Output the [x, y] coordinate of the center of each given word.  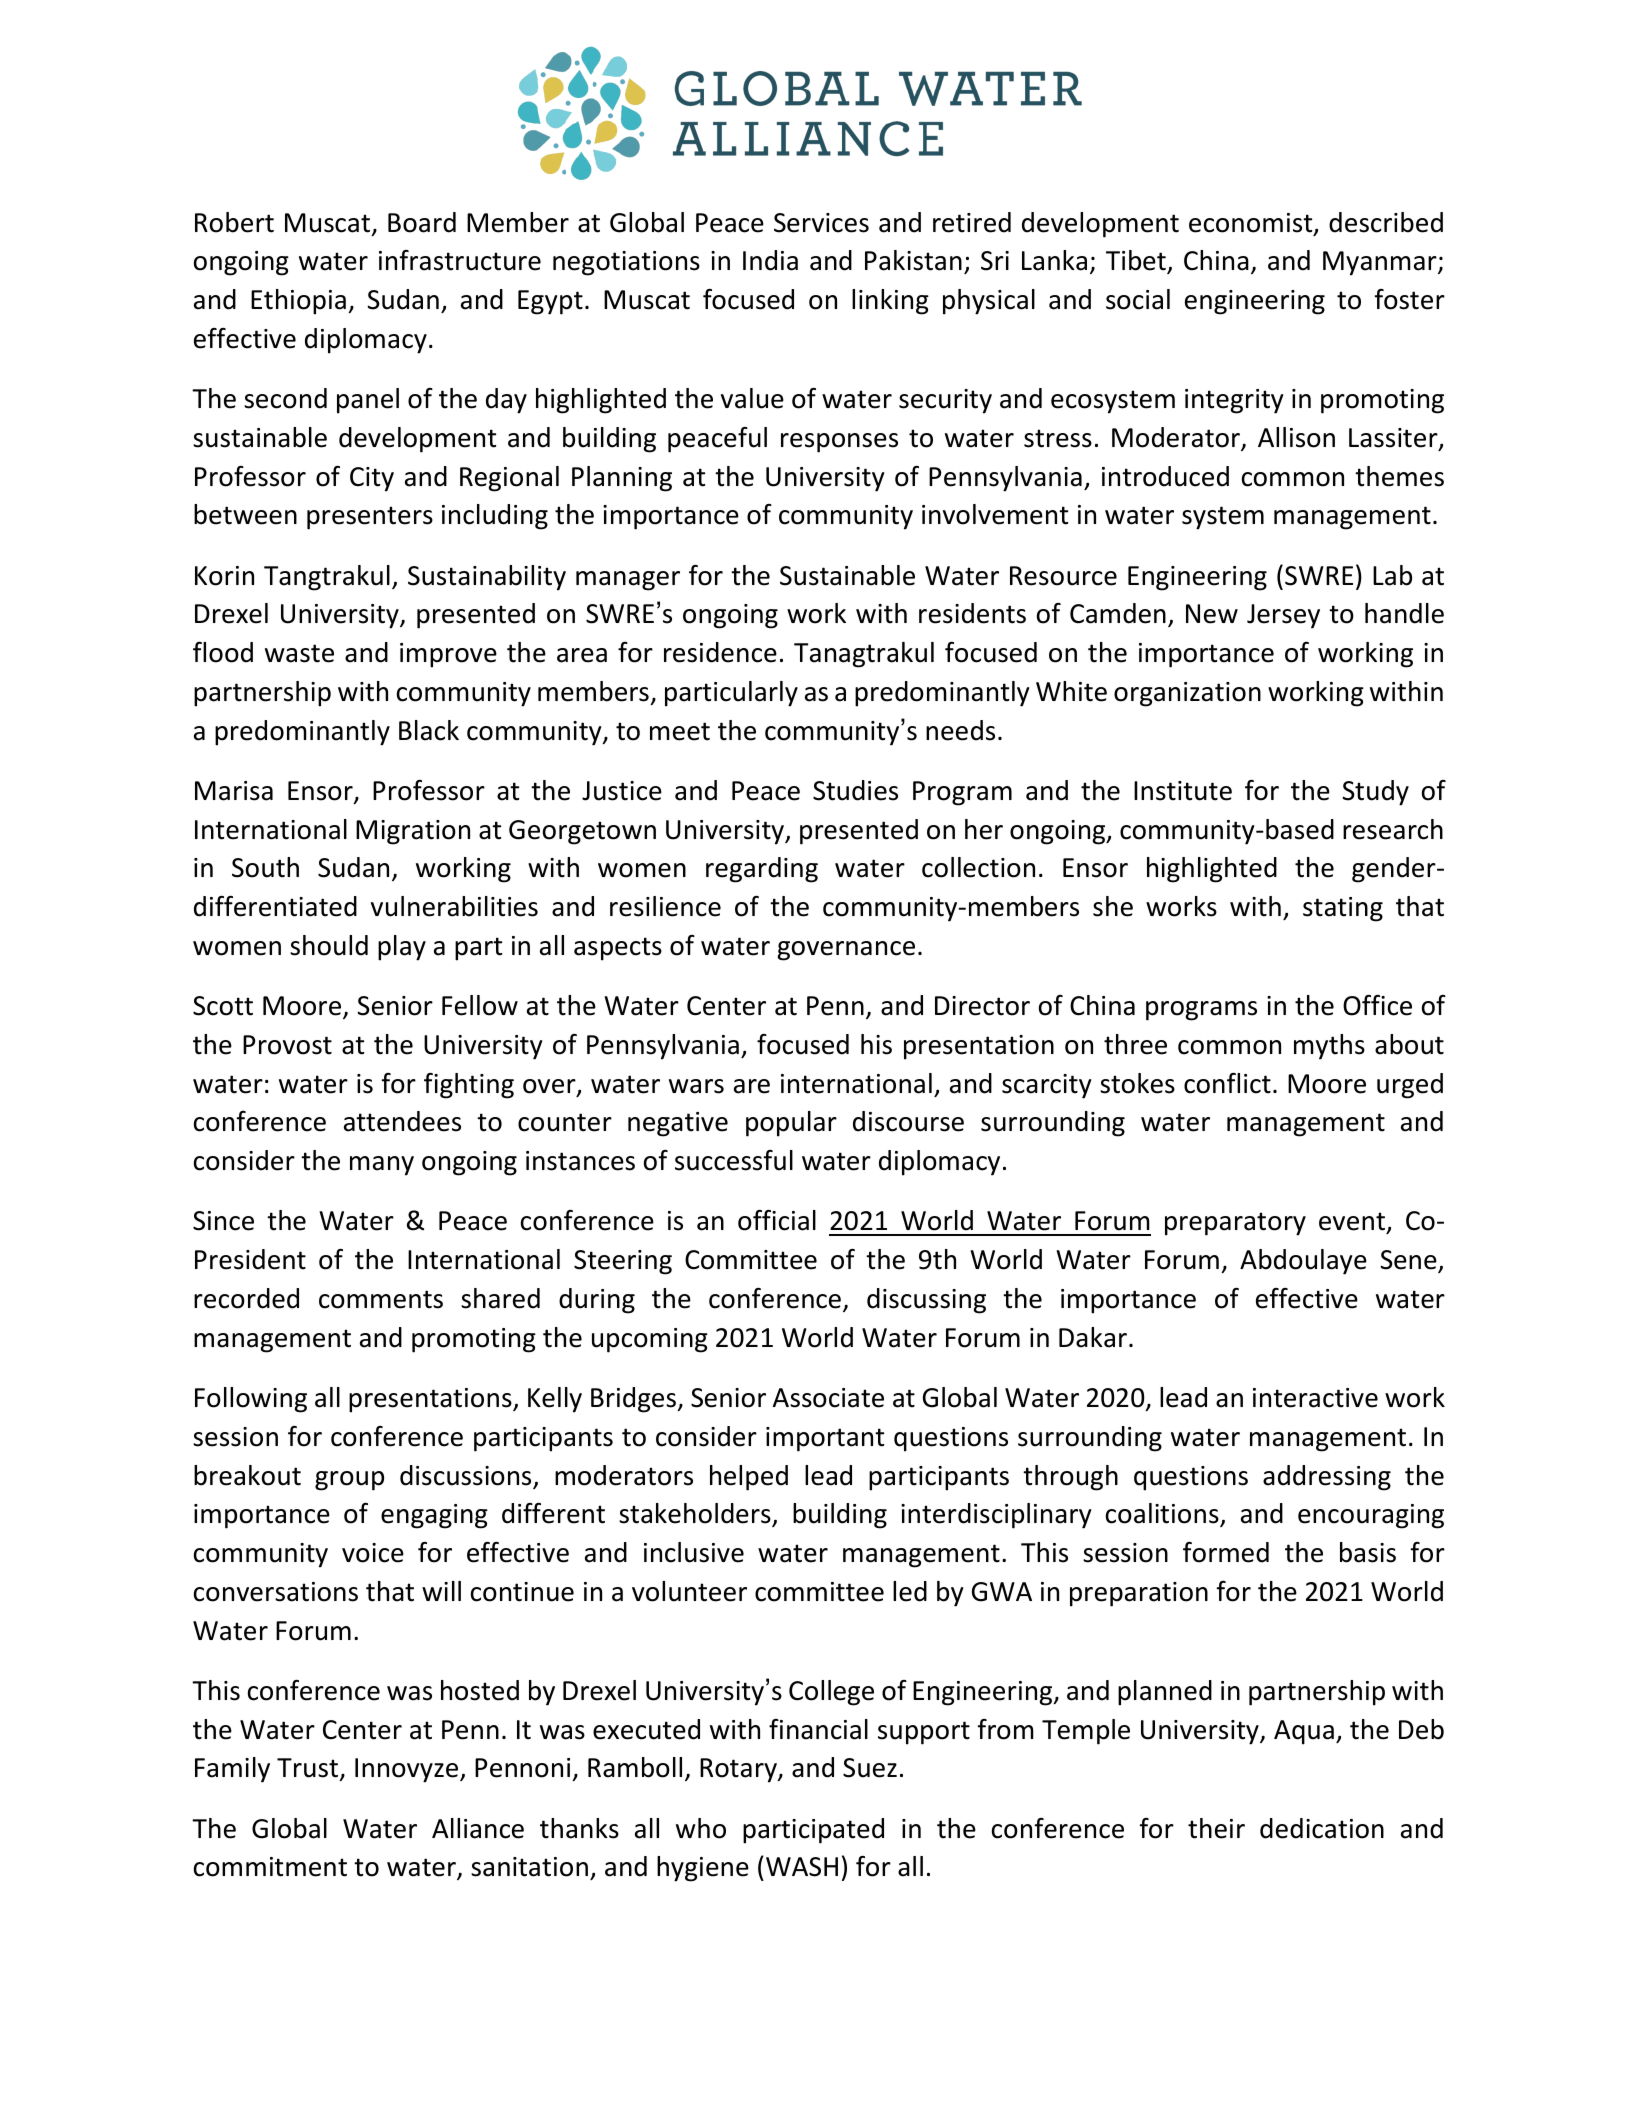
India [770, 260]
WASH [802, 1867]
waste [299, 653]
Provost [287, 1045]
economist [1252, 224]
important [825, 1439]
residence [720, 652]
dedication [1322, 1828]
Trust [309, 1769]
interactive [1315, 1398]
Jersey [1283, 616]
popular [791, 1124]
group [349, 1481]
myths [1329, 1047]
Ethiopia [298, 302]
